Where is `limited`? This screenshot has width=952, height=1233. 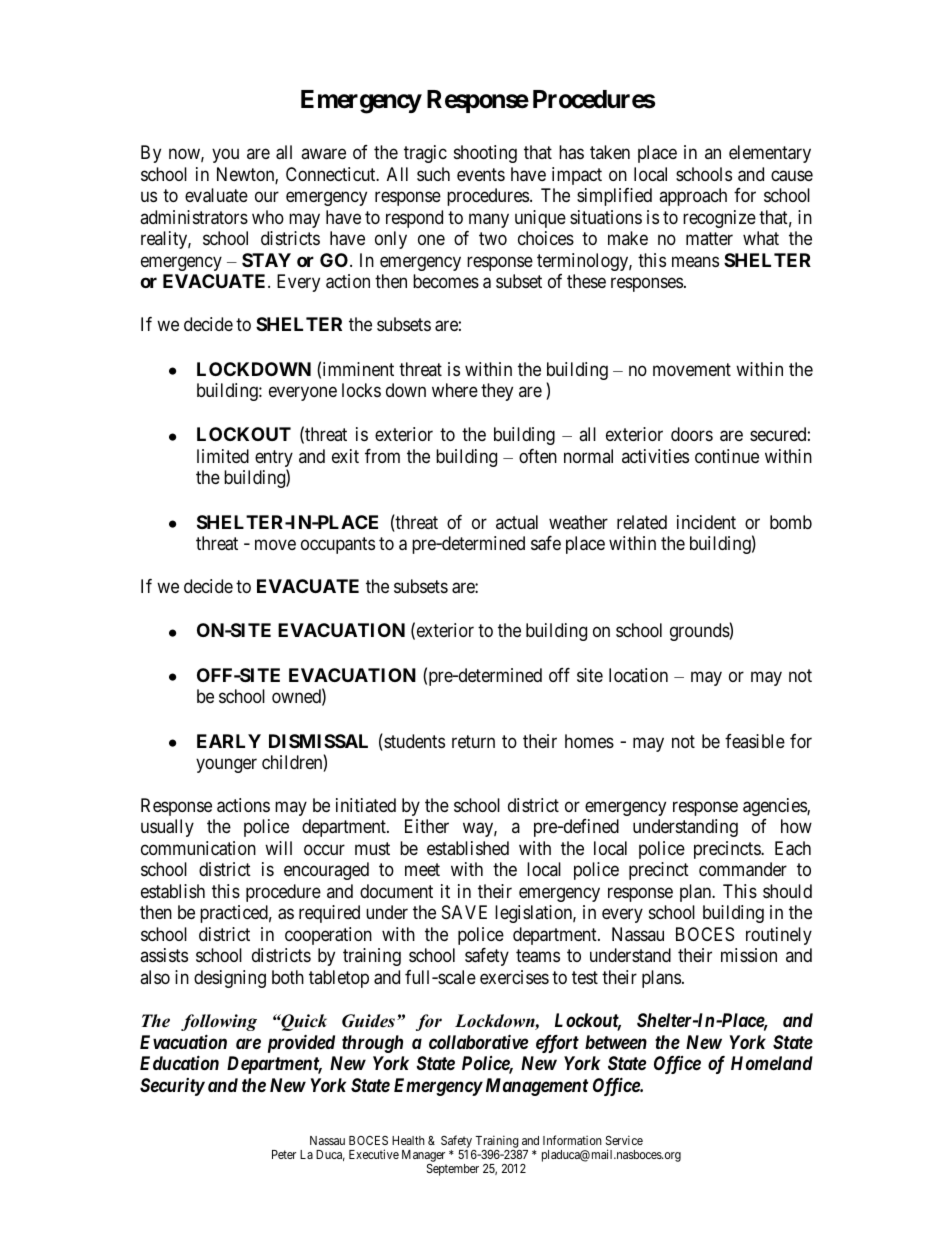
limited is located at coordinates (223, 456).
